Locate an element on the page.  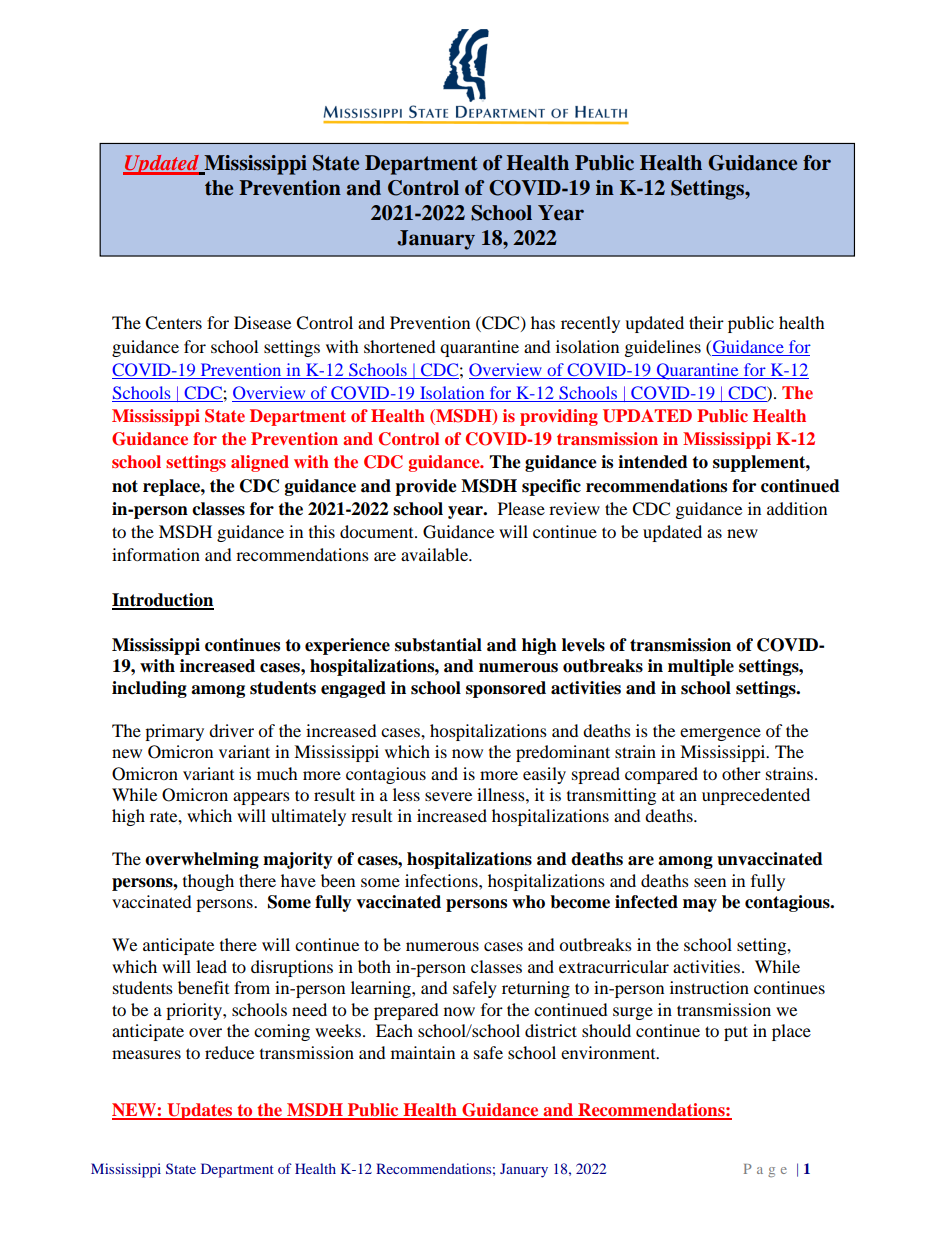
shortened is located at coordinates (400, 346).
